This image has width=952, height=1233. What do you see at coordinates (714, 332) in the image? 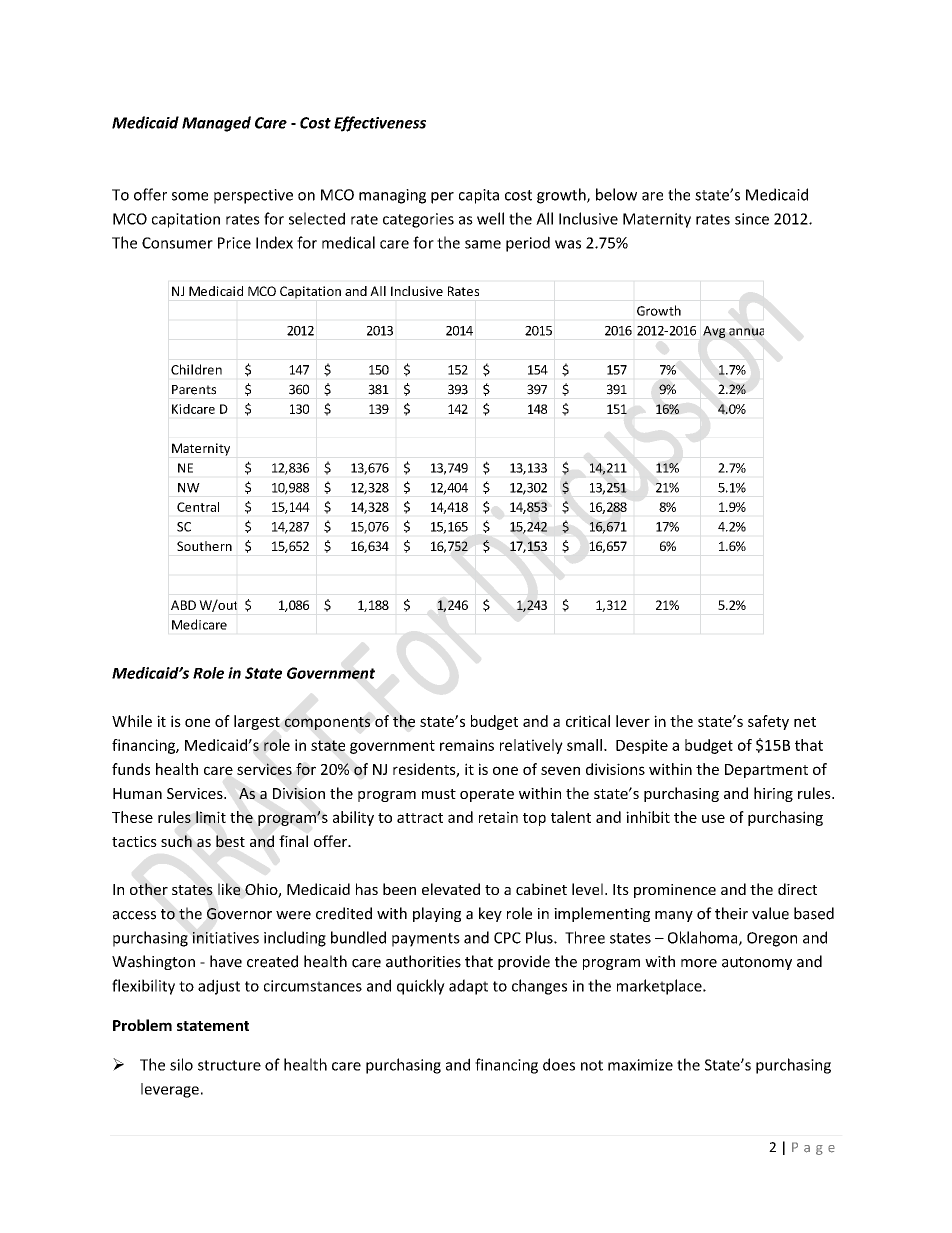
I see `Avg` at bounding box center [714, 332].
